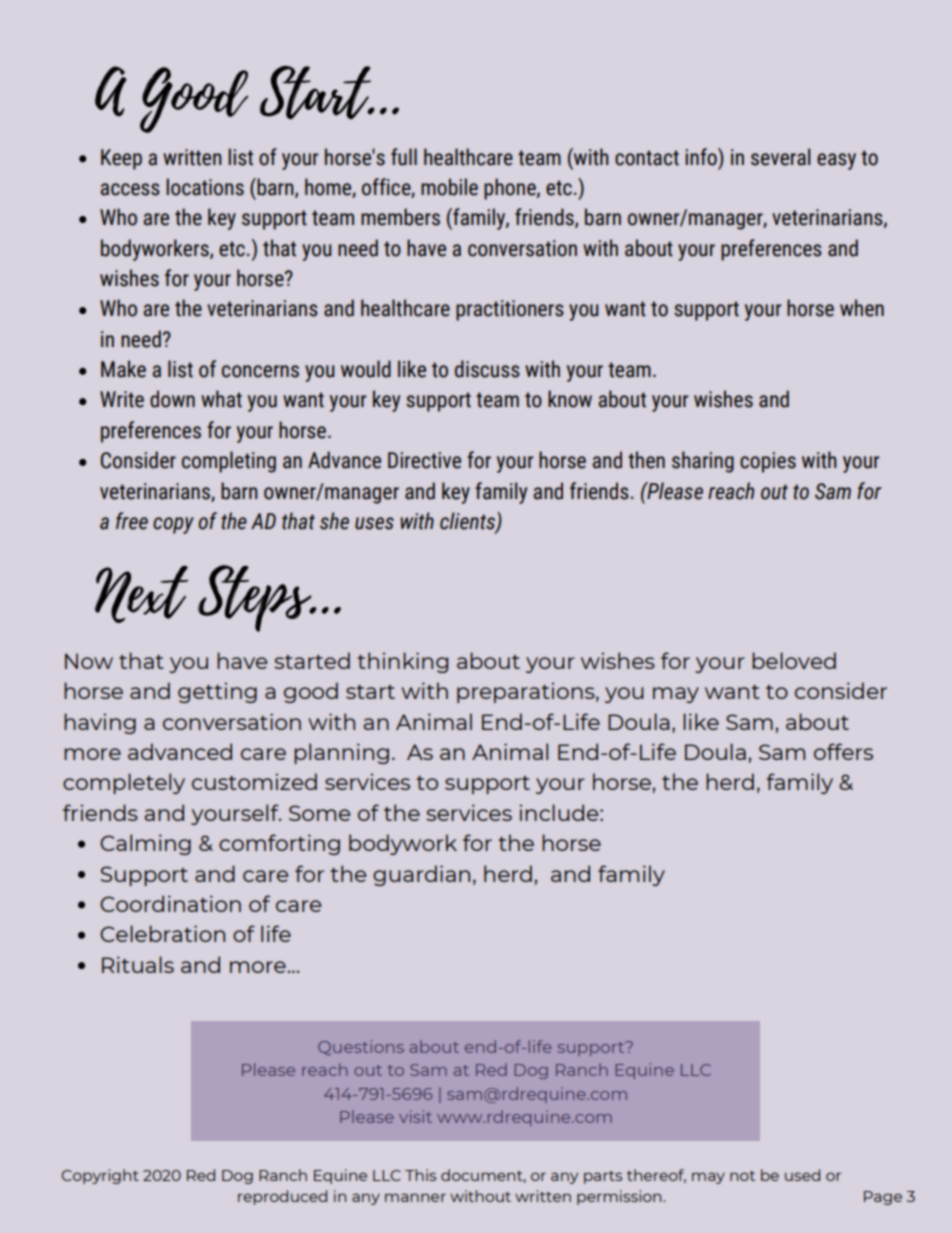 This screenshot has height=1233, width=952. I want to click on getting, so click(217, 692).
